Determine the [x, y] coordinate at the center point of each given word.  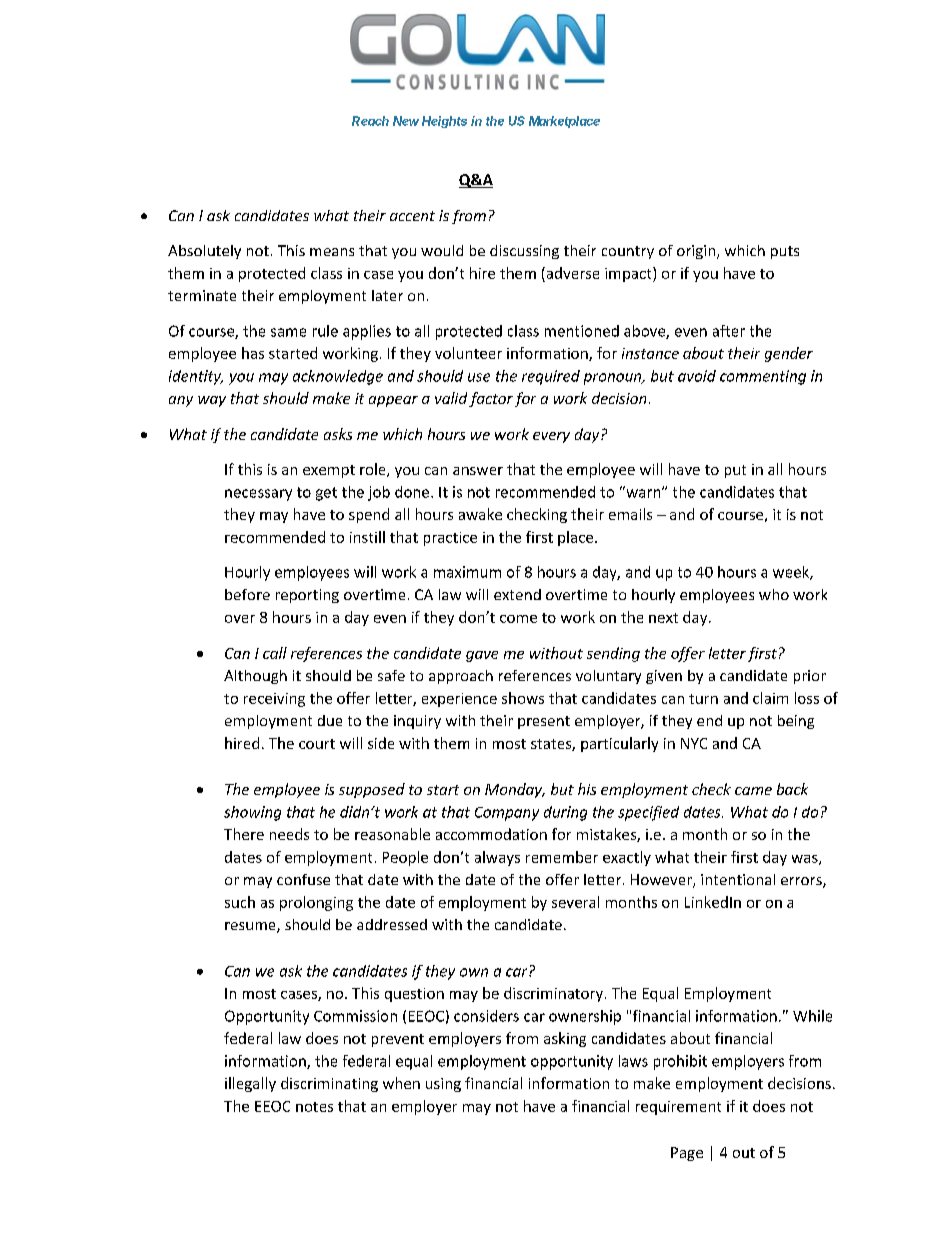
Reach [370, 121]
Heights [444, 122]
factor [491, 399]
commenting [763, 377]
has [253, 353]
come [518, 619]
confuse [303, 879]
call [275, 653]
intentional [738, 879]
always [497, 858]
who [774, 594]
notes [314, 1107]
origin [696, 252]
